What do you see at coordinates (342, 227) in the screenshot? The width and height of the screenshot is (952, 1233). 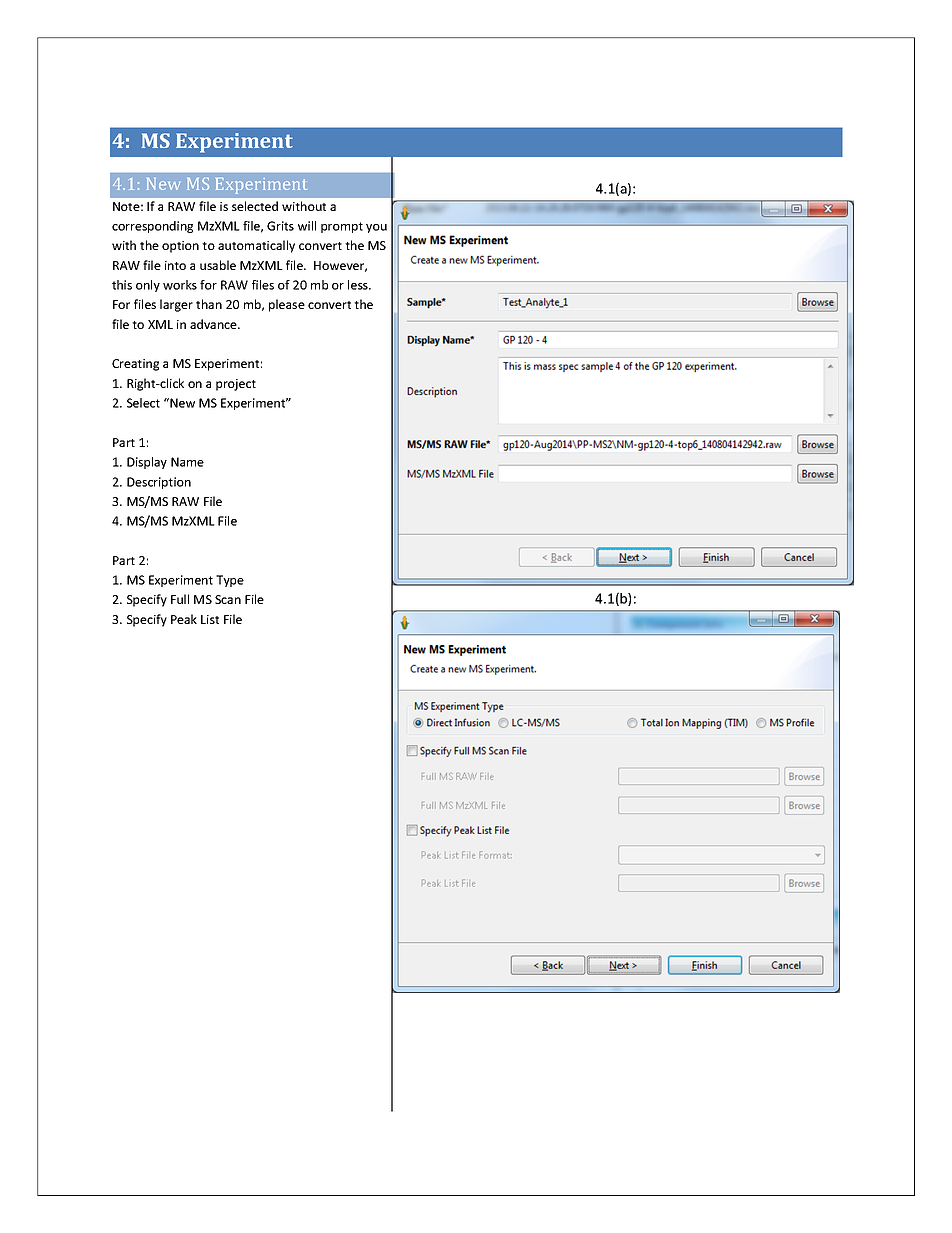 I see `prompt` at bounding box center [342, 227].
